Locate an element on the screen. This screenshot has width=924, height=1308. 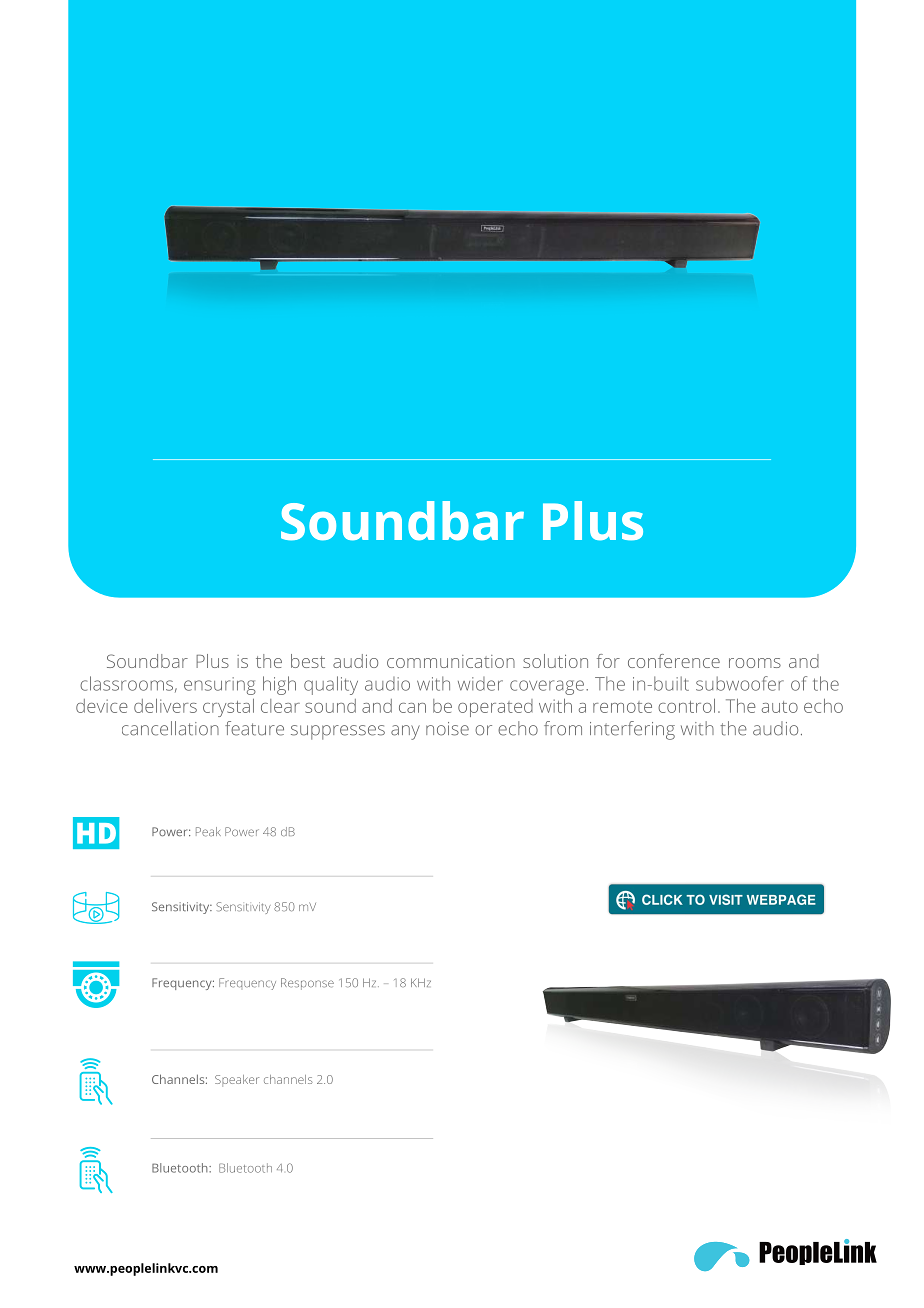
ensuring is located at coordinates (220, 686).
